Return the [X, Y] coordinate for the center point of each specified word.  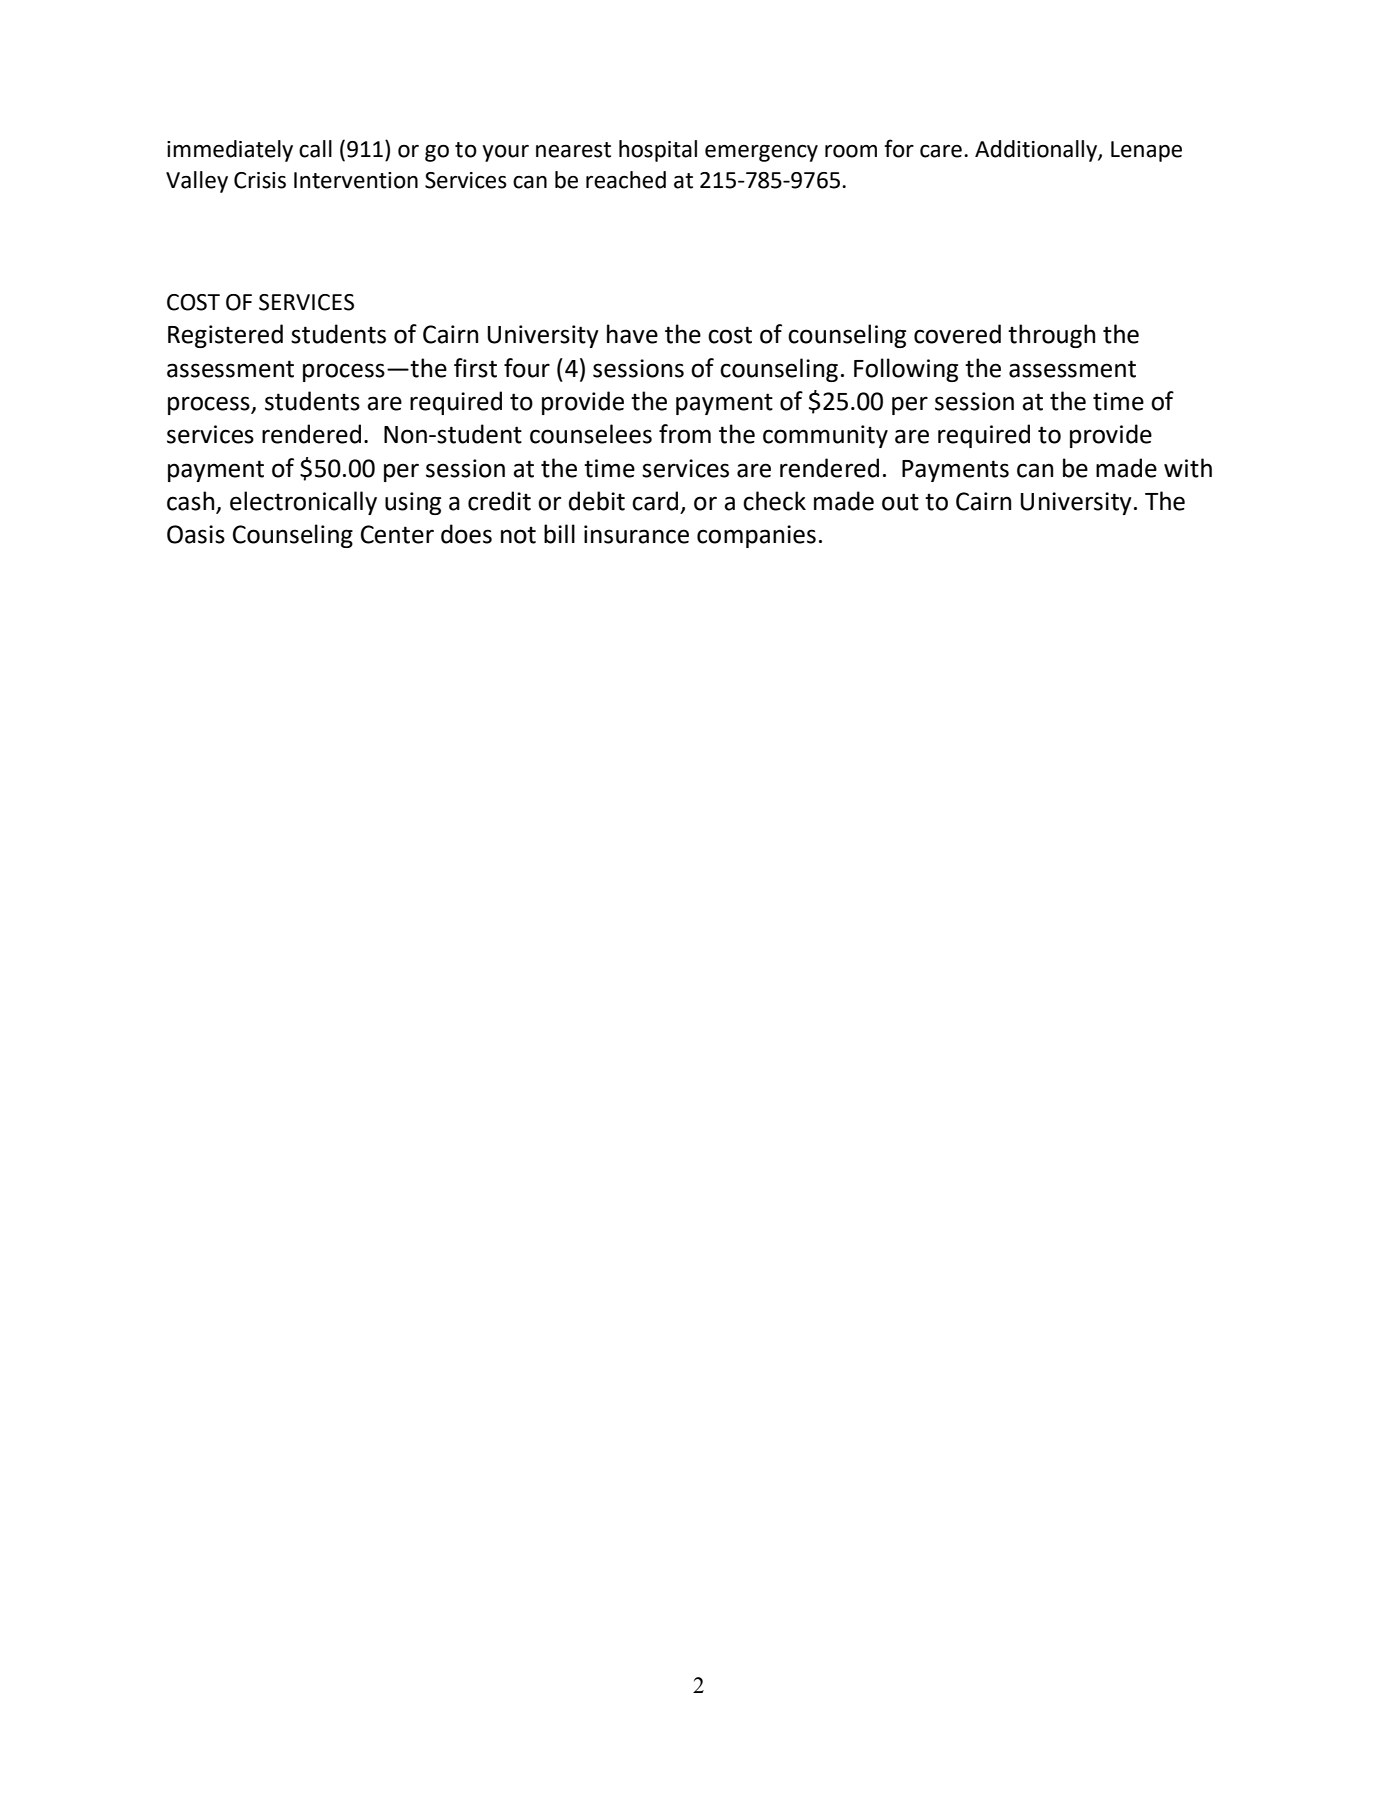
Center [397, 534]
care [941, 151]
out [900, 502]
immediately [230, 151]
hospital [658, 151]
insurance [636, 534]
